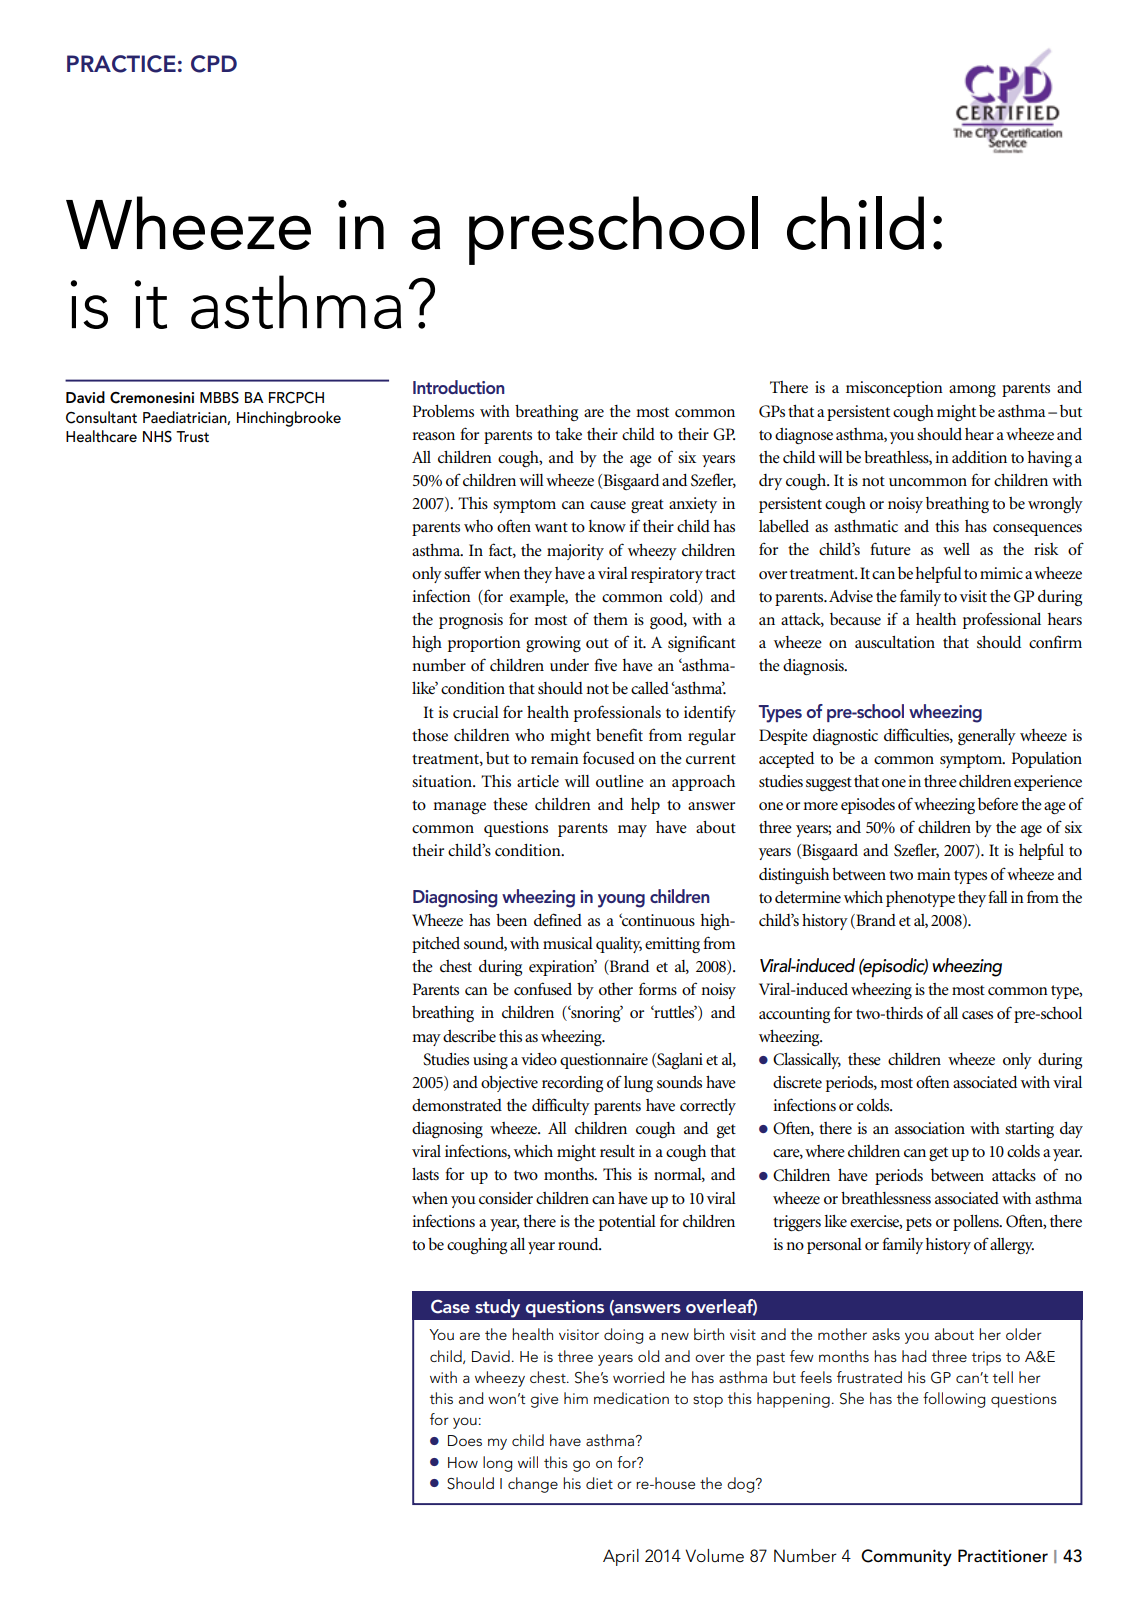 Image resolution: width=1148 pixels, height=1624 pixels. I want to click on well, so click(956, 549).
